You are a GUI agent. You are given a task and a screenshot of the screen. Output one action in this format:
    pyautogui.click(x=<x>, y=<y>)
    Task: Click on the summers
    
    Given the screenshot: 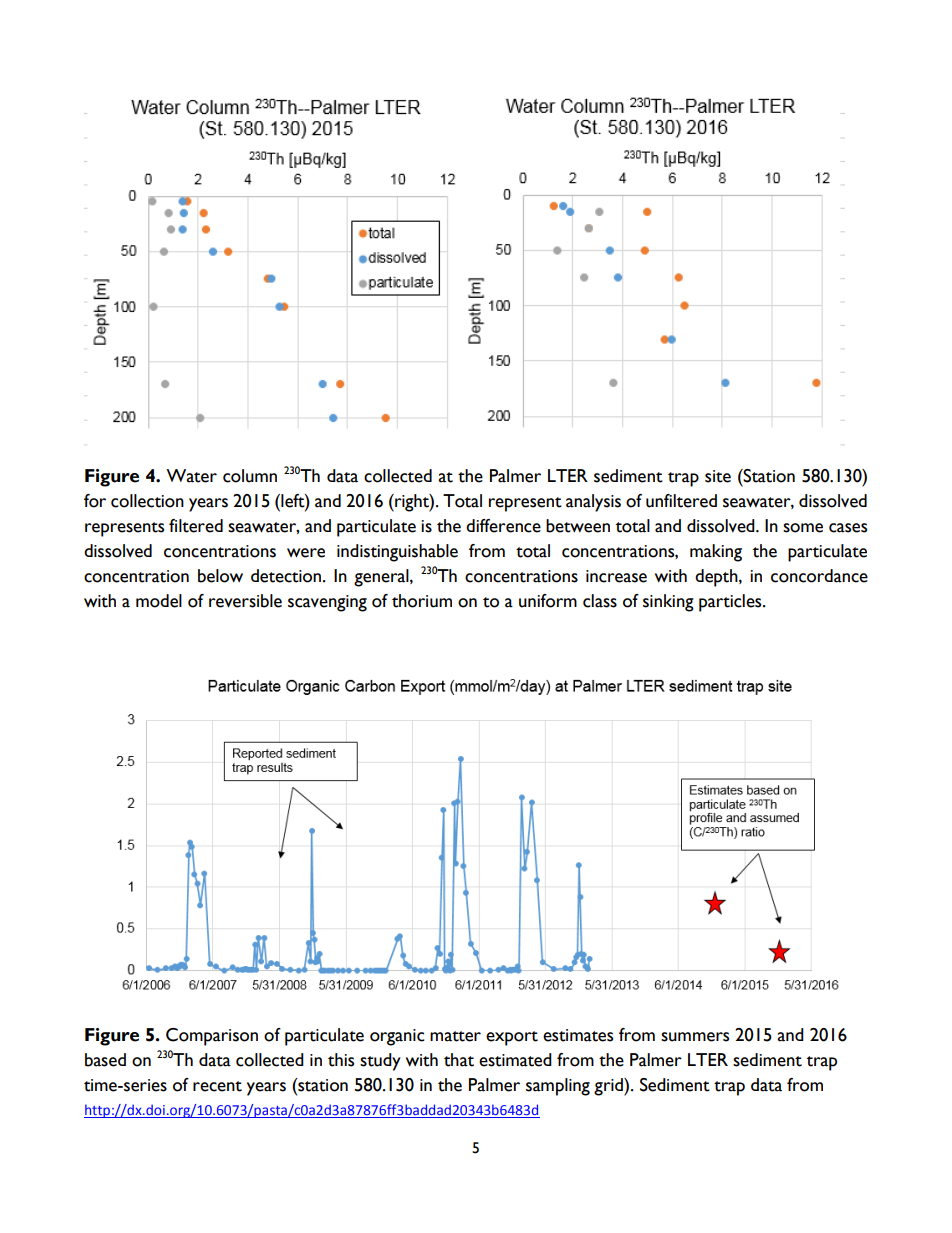 What is the action you would take?
    pyautogui.click(x=695, y=1037)
